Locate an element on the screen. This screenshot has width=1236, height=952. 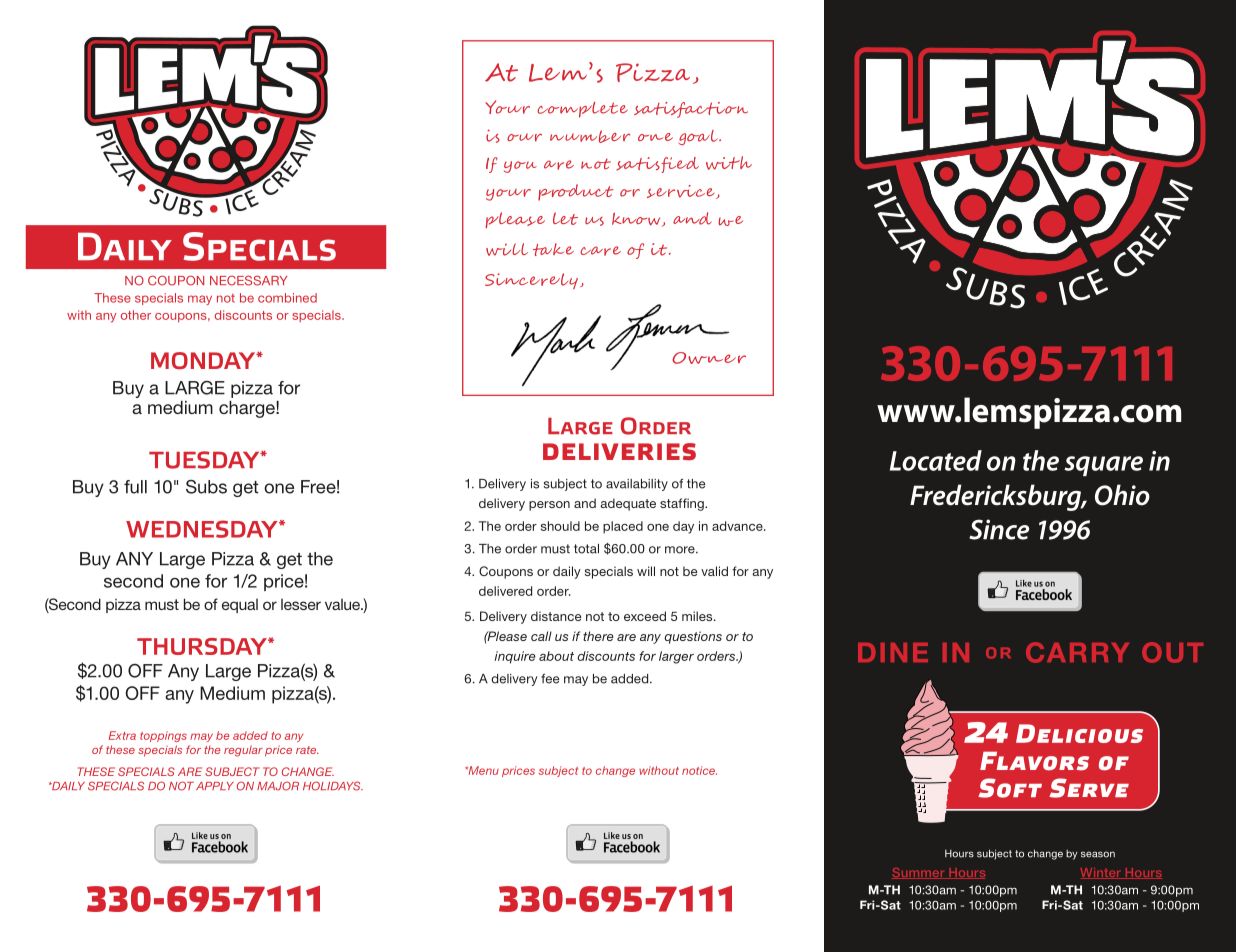
Located is located at coordinates (936, 460).
